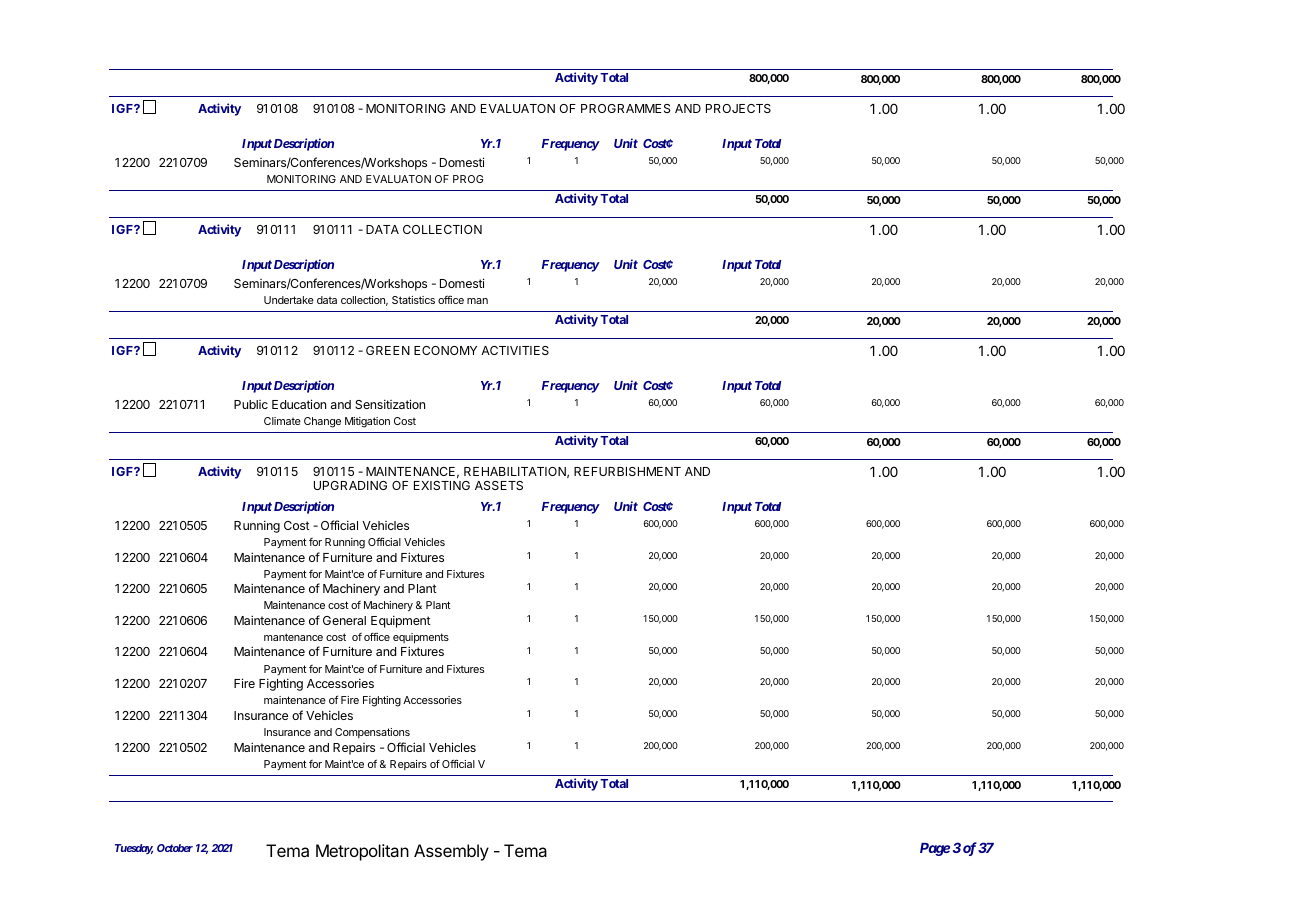 The width and height of the screenshot is (1308, 924). I want to click on REFURBISHMENT, so click(627, 471).
